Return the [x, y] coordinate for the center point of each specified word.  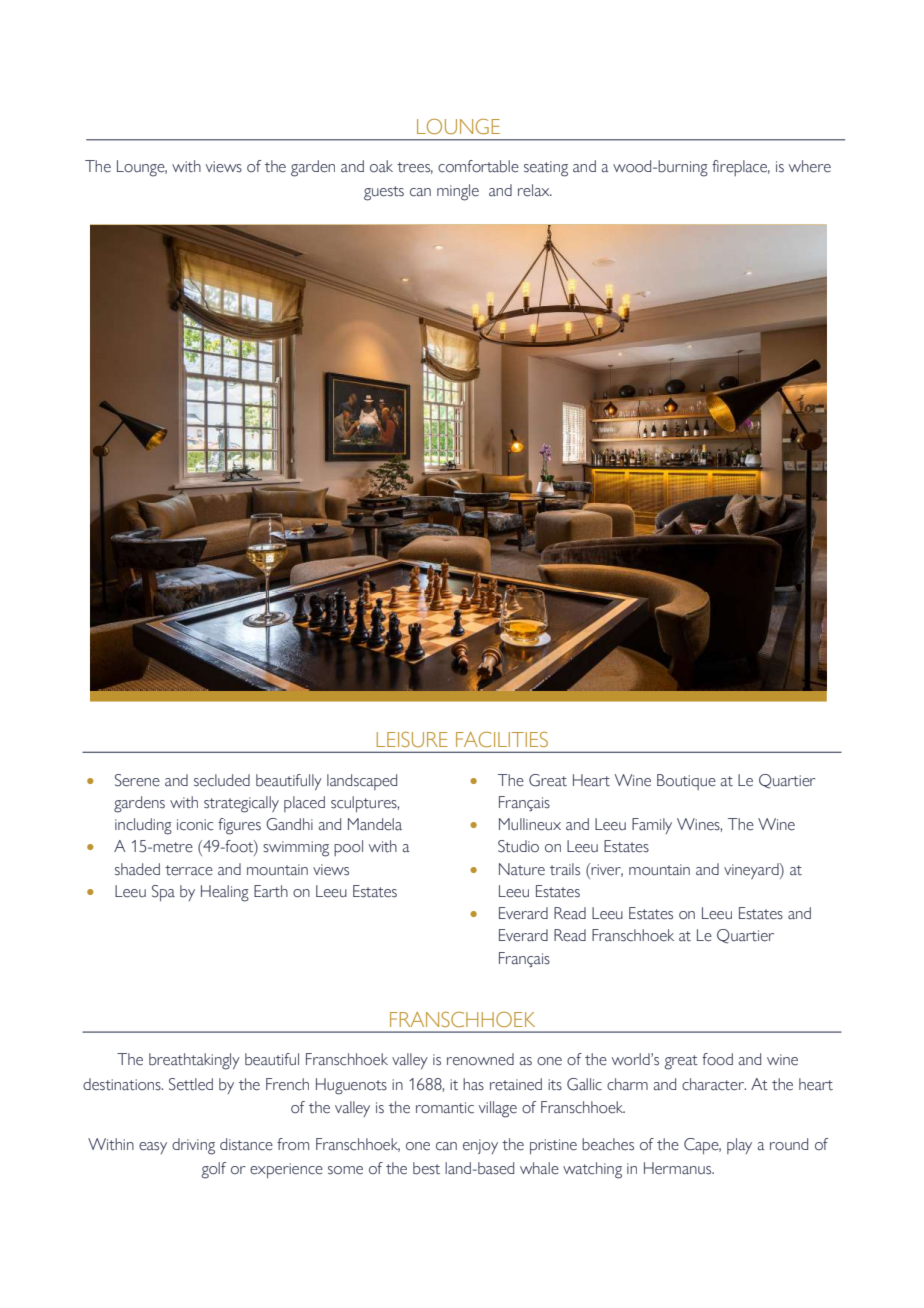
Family [652, 826]
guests [384, 193]
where [810, 166]
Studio [518, 846]
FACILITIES [502, 739]
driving [193, 1146]
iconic [195, 825]
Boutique [686, 782]
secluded [222, 780]
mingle [458, 192]
